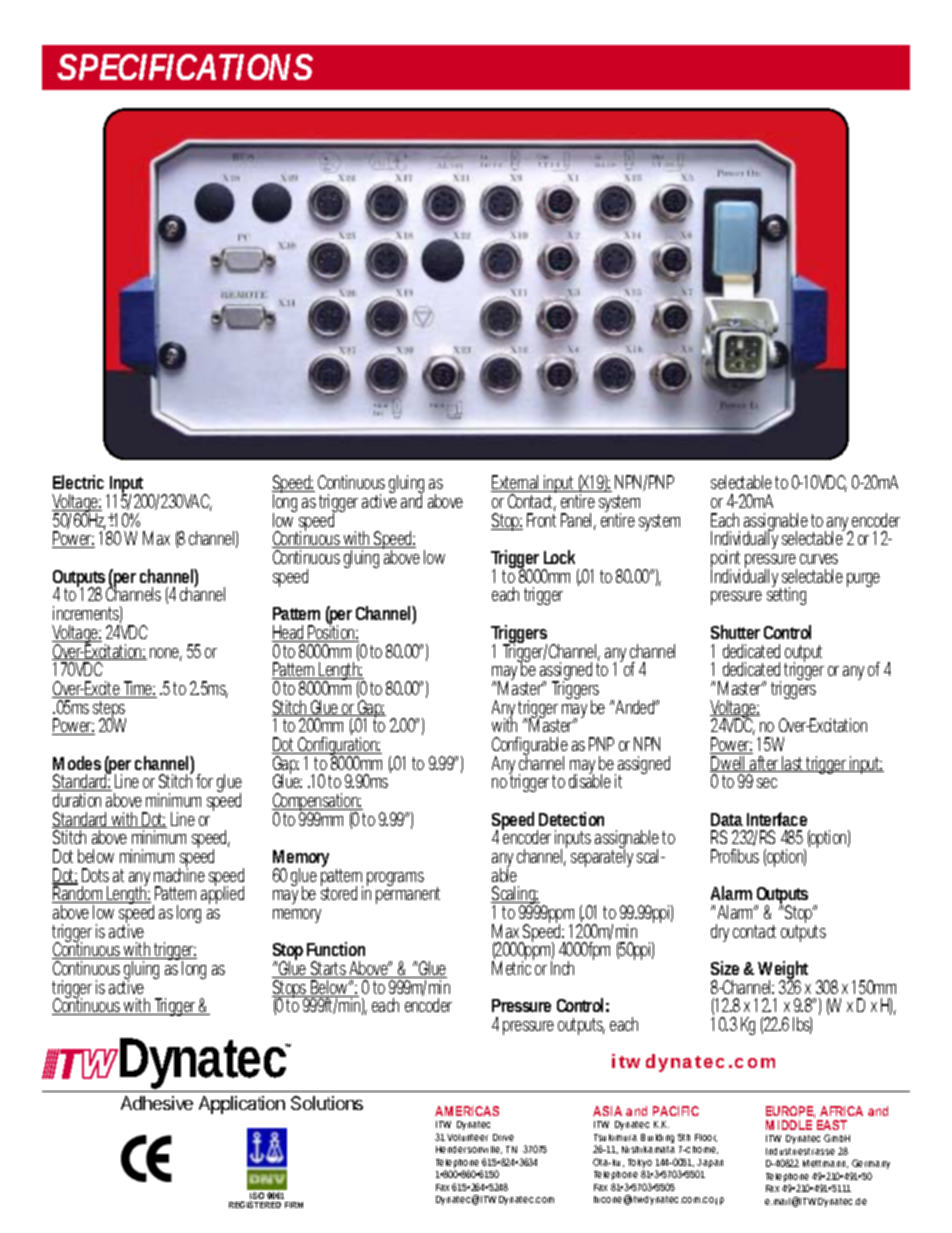 Image resolution: width=952 pixels, height=1233 pixels. What do you see at coordinates (185, 67) in the screenshot?
I see `SPECIFICATIONS` at bounding box center [185, 67].
